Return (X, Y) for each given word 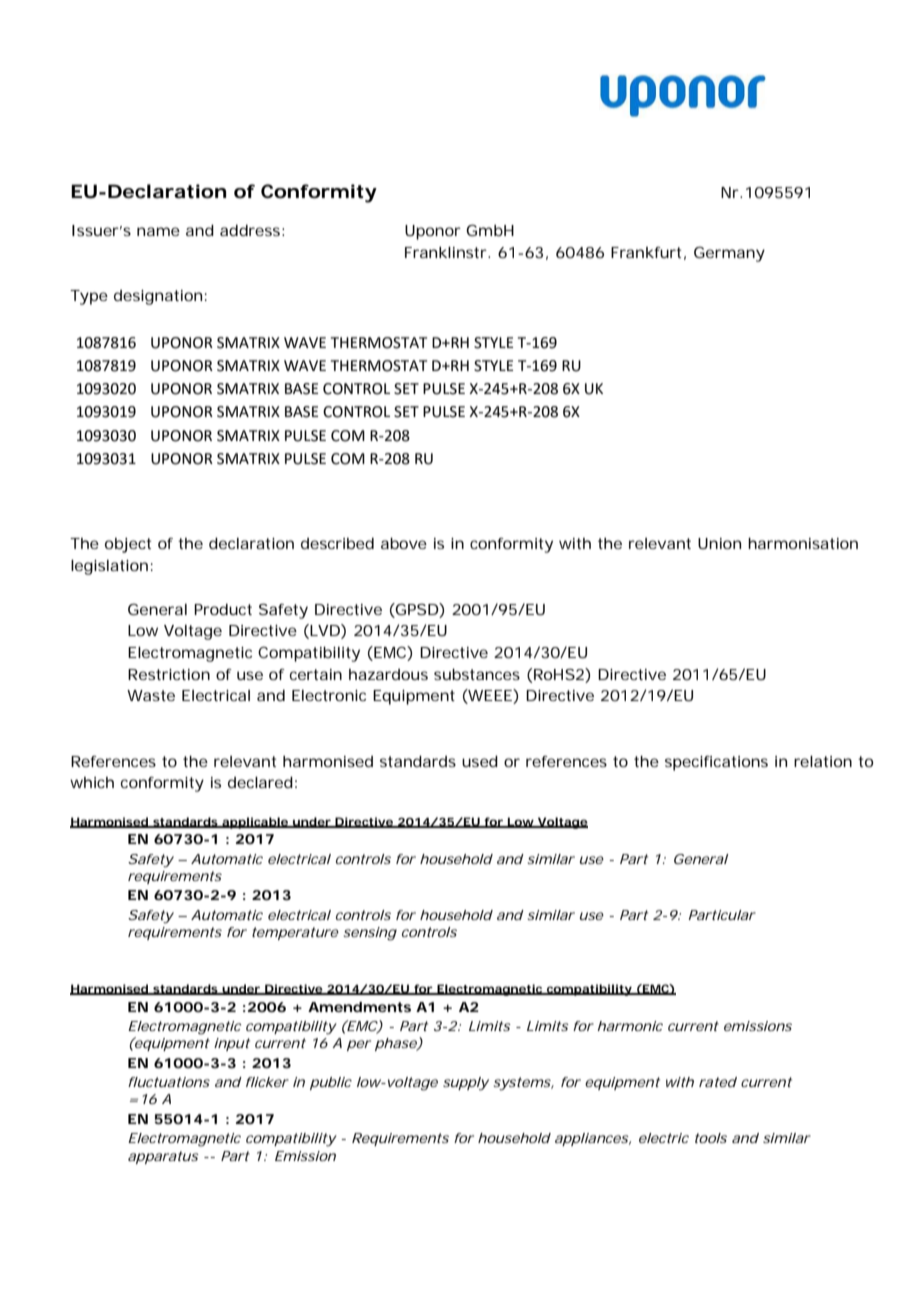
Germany (729, 254)
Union (719, 543)
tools (711, 1138)
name (158, 231)
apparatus (163, 1157)
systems (523, 1084)
